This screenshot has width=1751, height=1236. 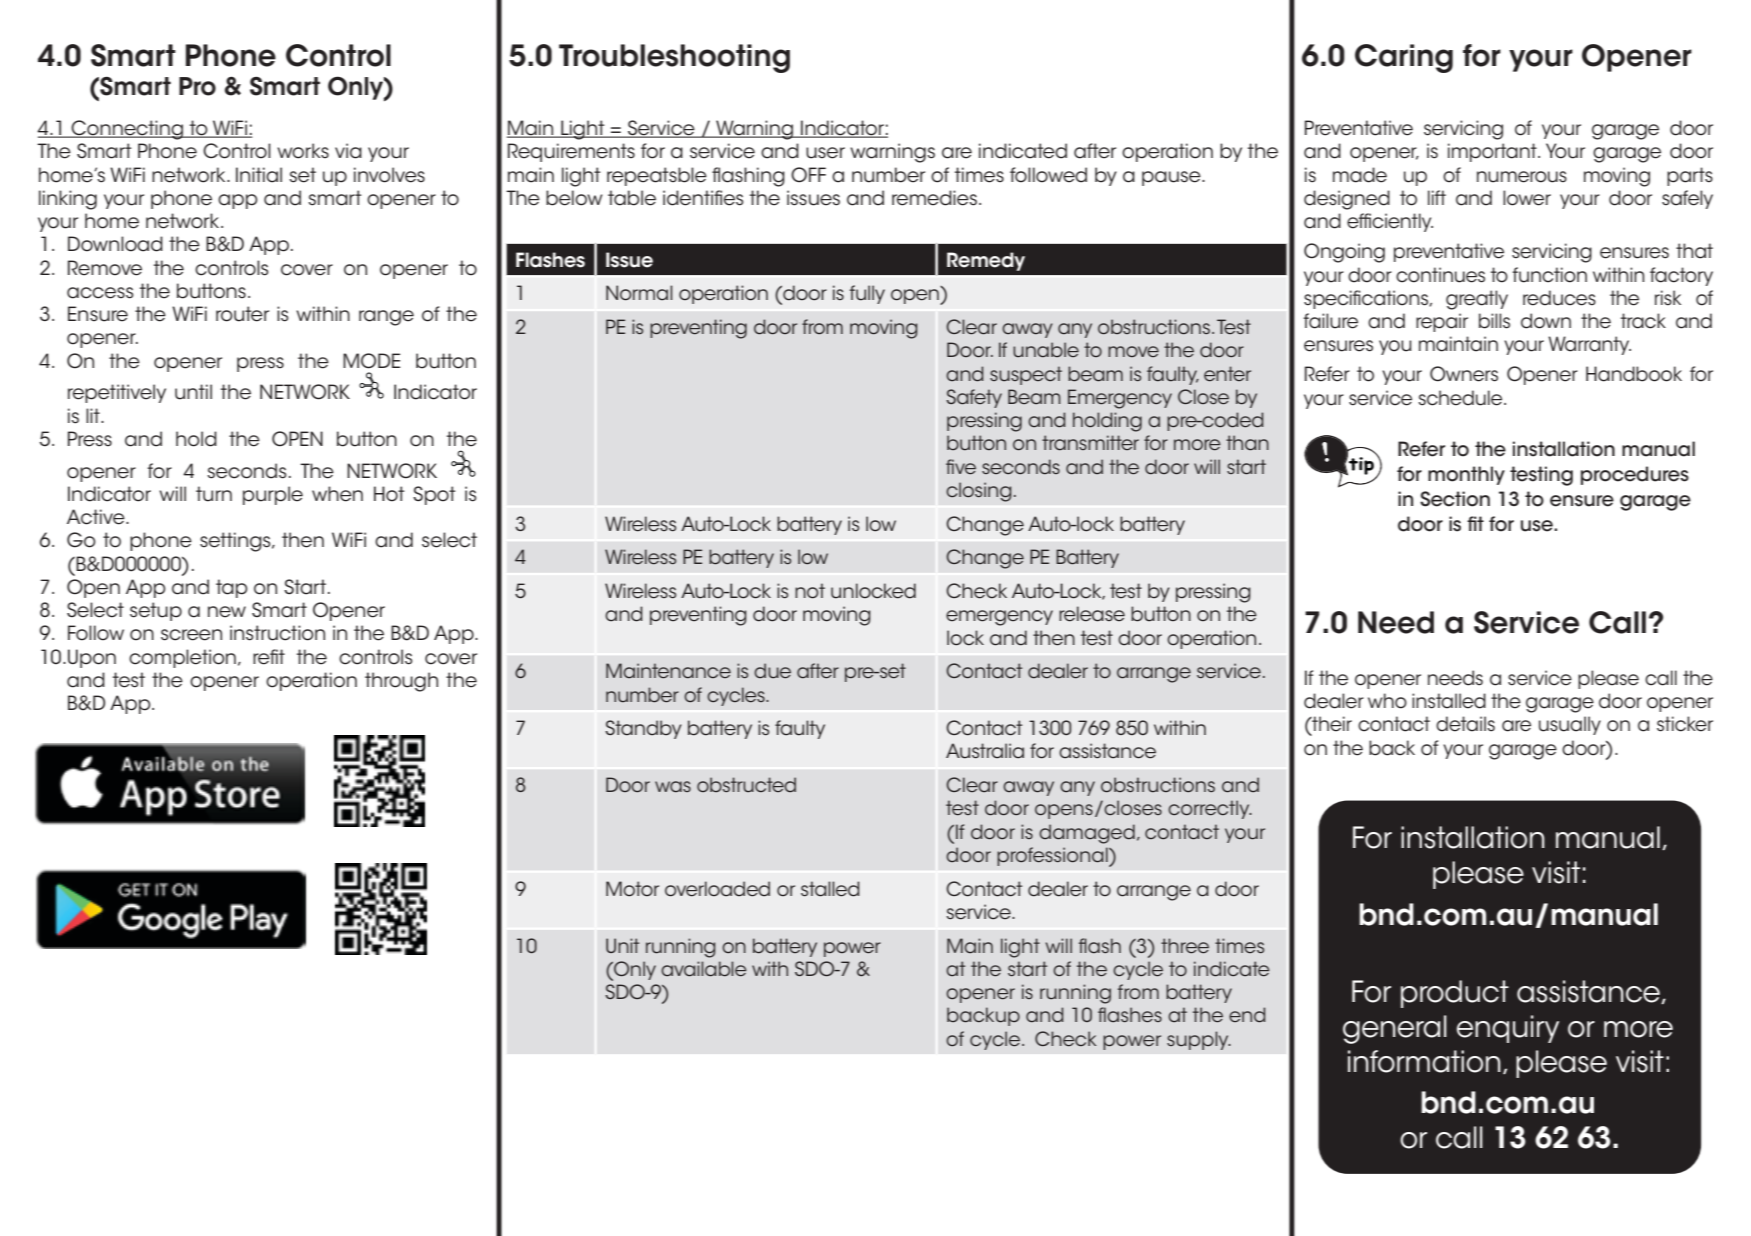 What do you see at coordinates (1508, 1029) in the screenshot?
I see `enquiry` at bounding box center [1508, 1029].
